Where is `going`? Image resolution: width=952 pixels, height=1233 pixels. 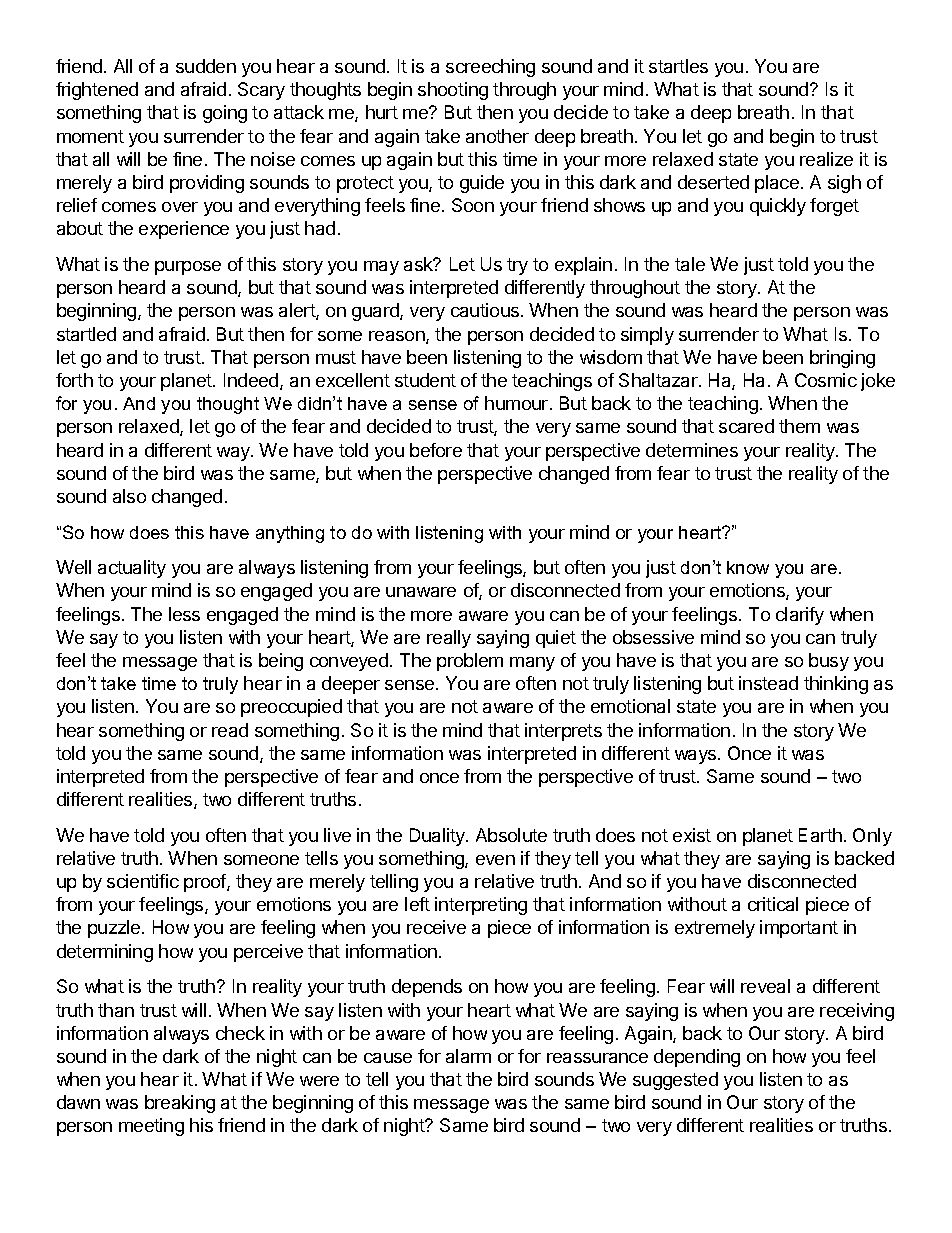
going is located at coordinates (225, 114).
